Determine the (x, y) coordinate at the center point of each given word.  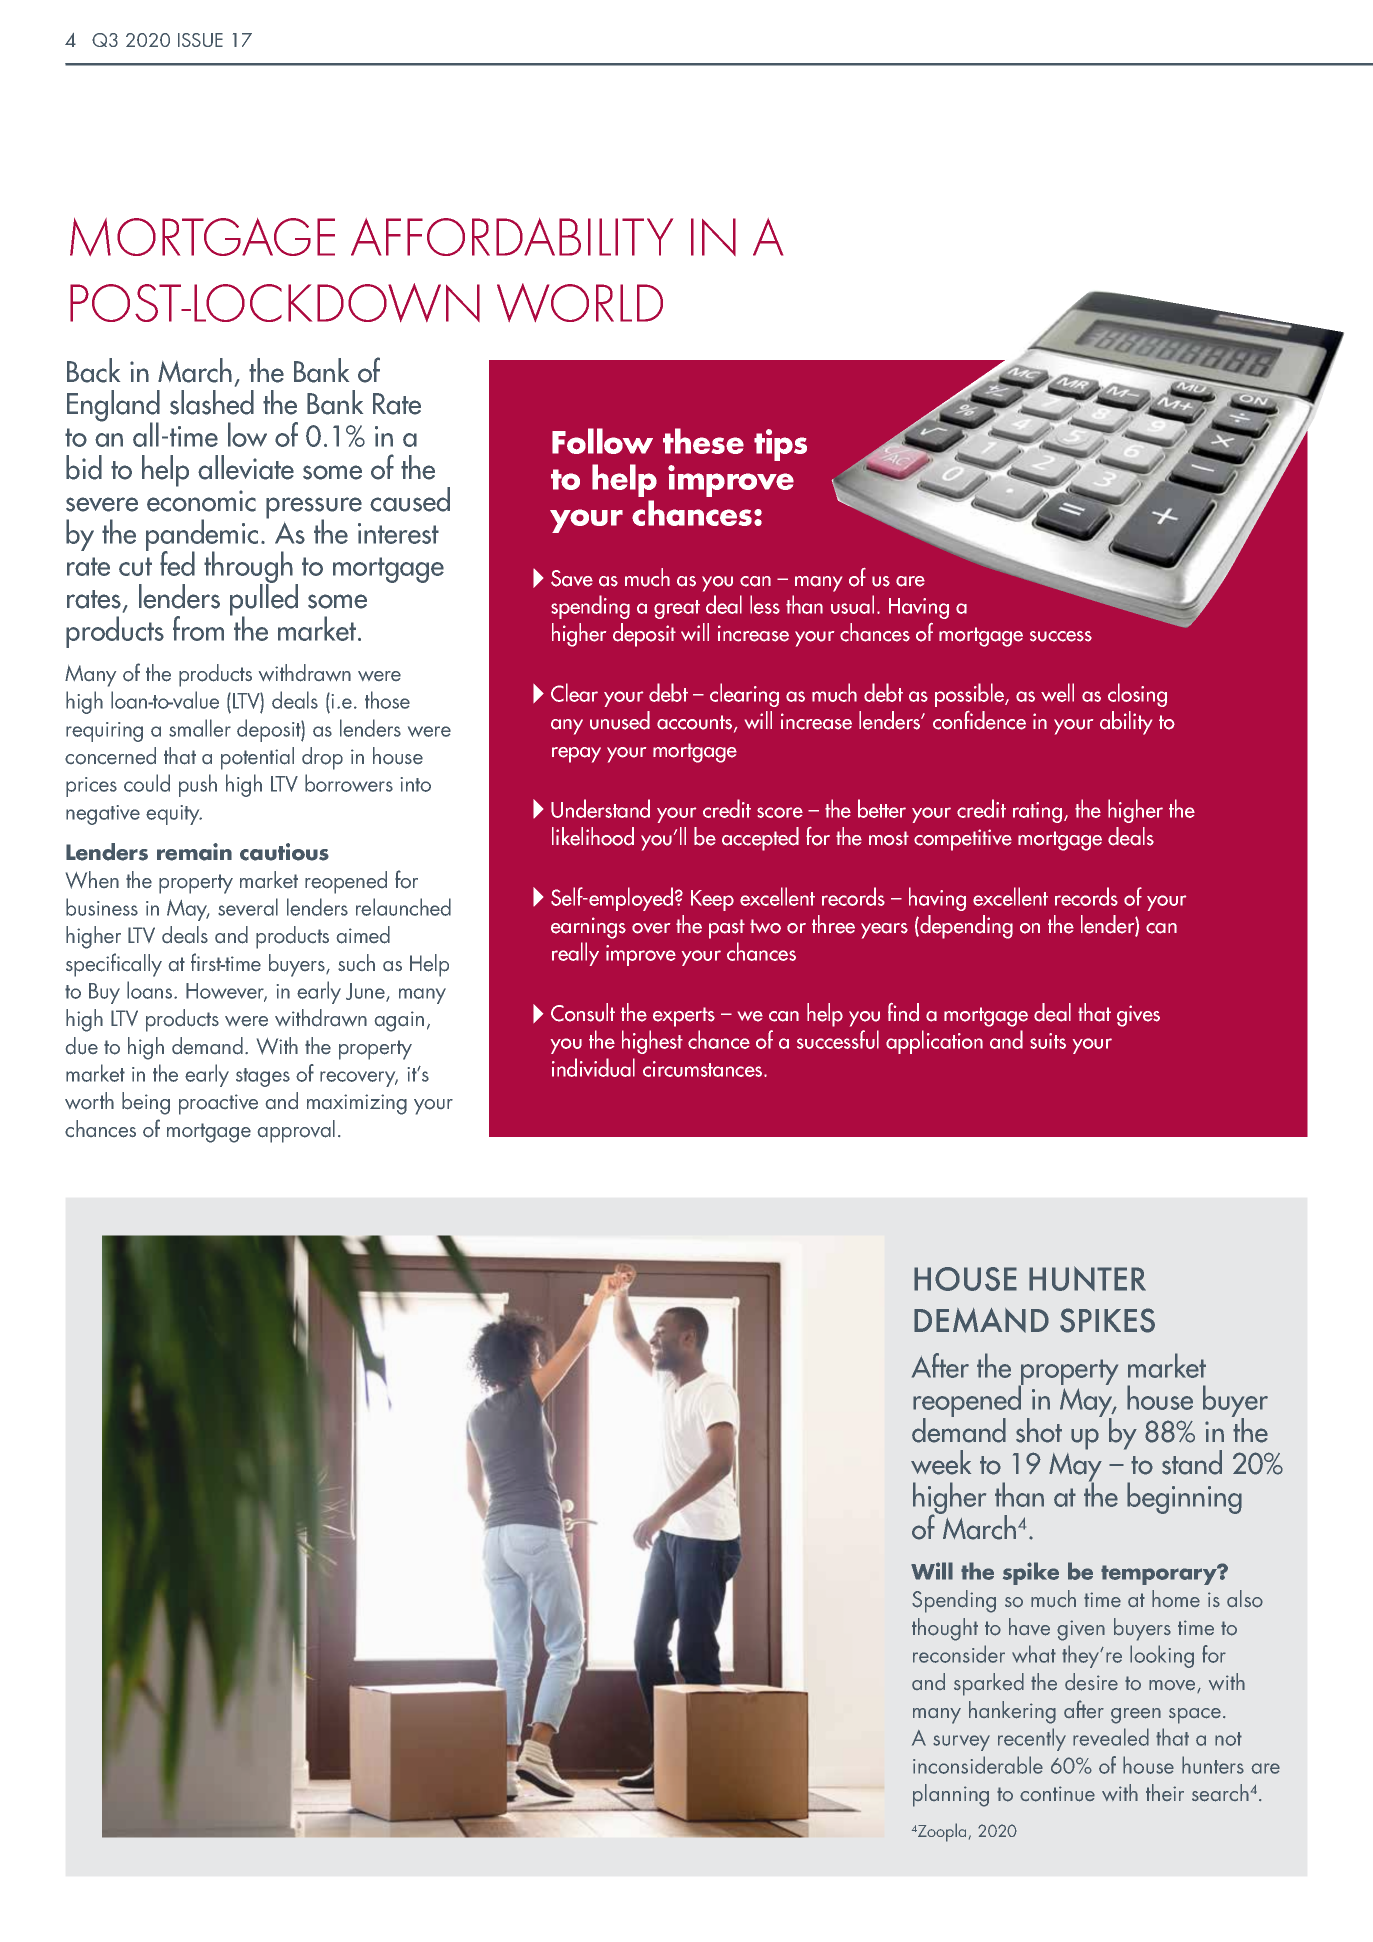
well (1057, 692)
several (248, 907)
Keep (712, 900)
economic (201, 501)
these (703, 441)
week (941, 1462)
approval (296, 1131)
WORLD (580, 302)
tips (780, 445)
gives (1138, 1016)
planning (951, 1795)
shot (1039, 1430)
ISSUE (200, 40)
